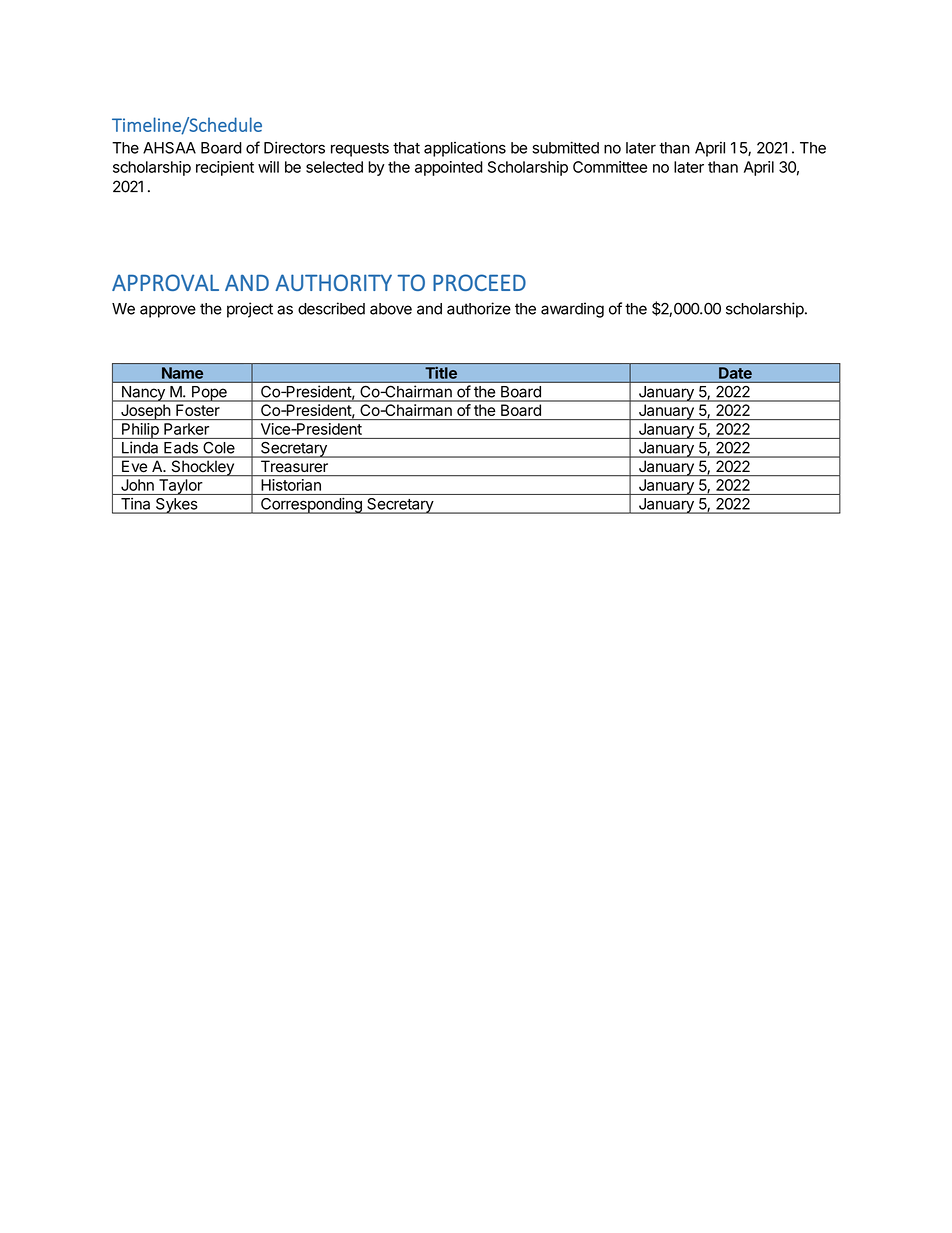 This document has height=1233, width=952. What do you see at coordinates (168, 311) in the document?
I see `approve` at bounding box center [168, 311].
